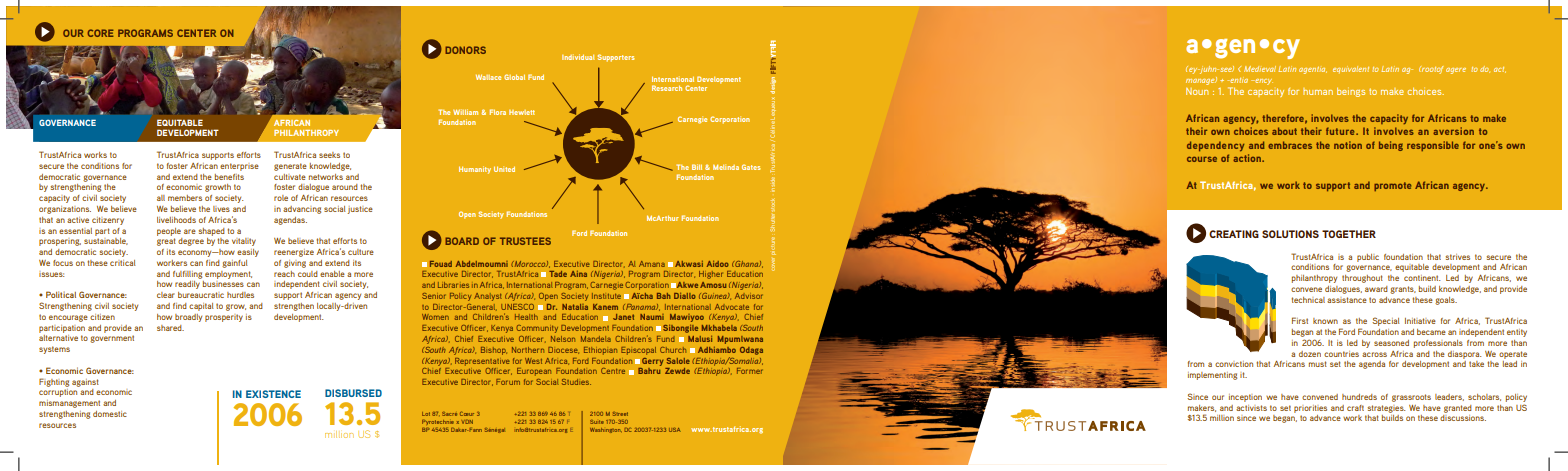 This page has height=471, width=1568. What do you see at coordinates (1351, 69) in the page?
I see `equivalent` at bounding box center [1351, 69].
